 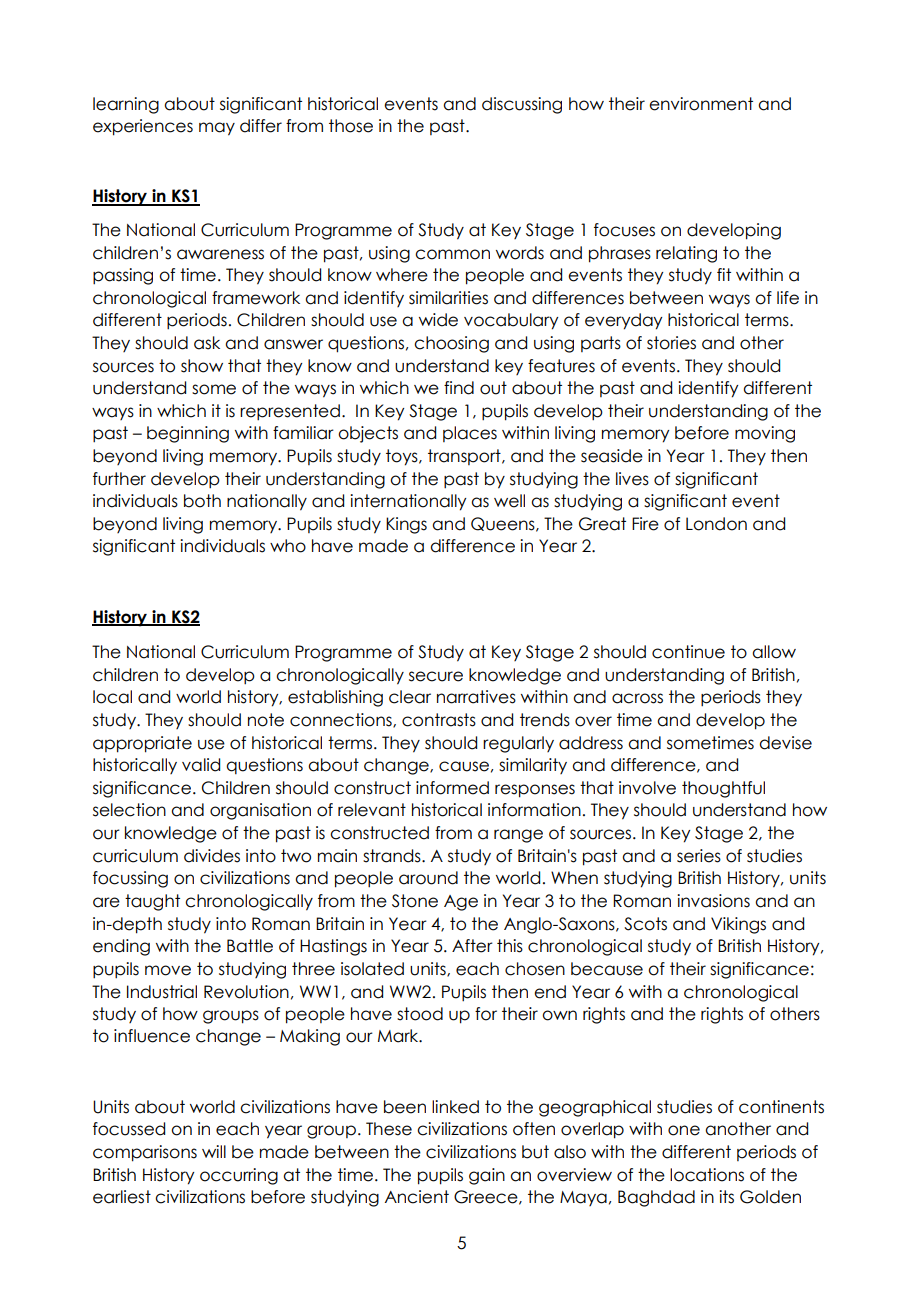 What do you see at coordinates (707, 1175) in the screenshot?
I see `locations` at bounding box center [707, 1175].
